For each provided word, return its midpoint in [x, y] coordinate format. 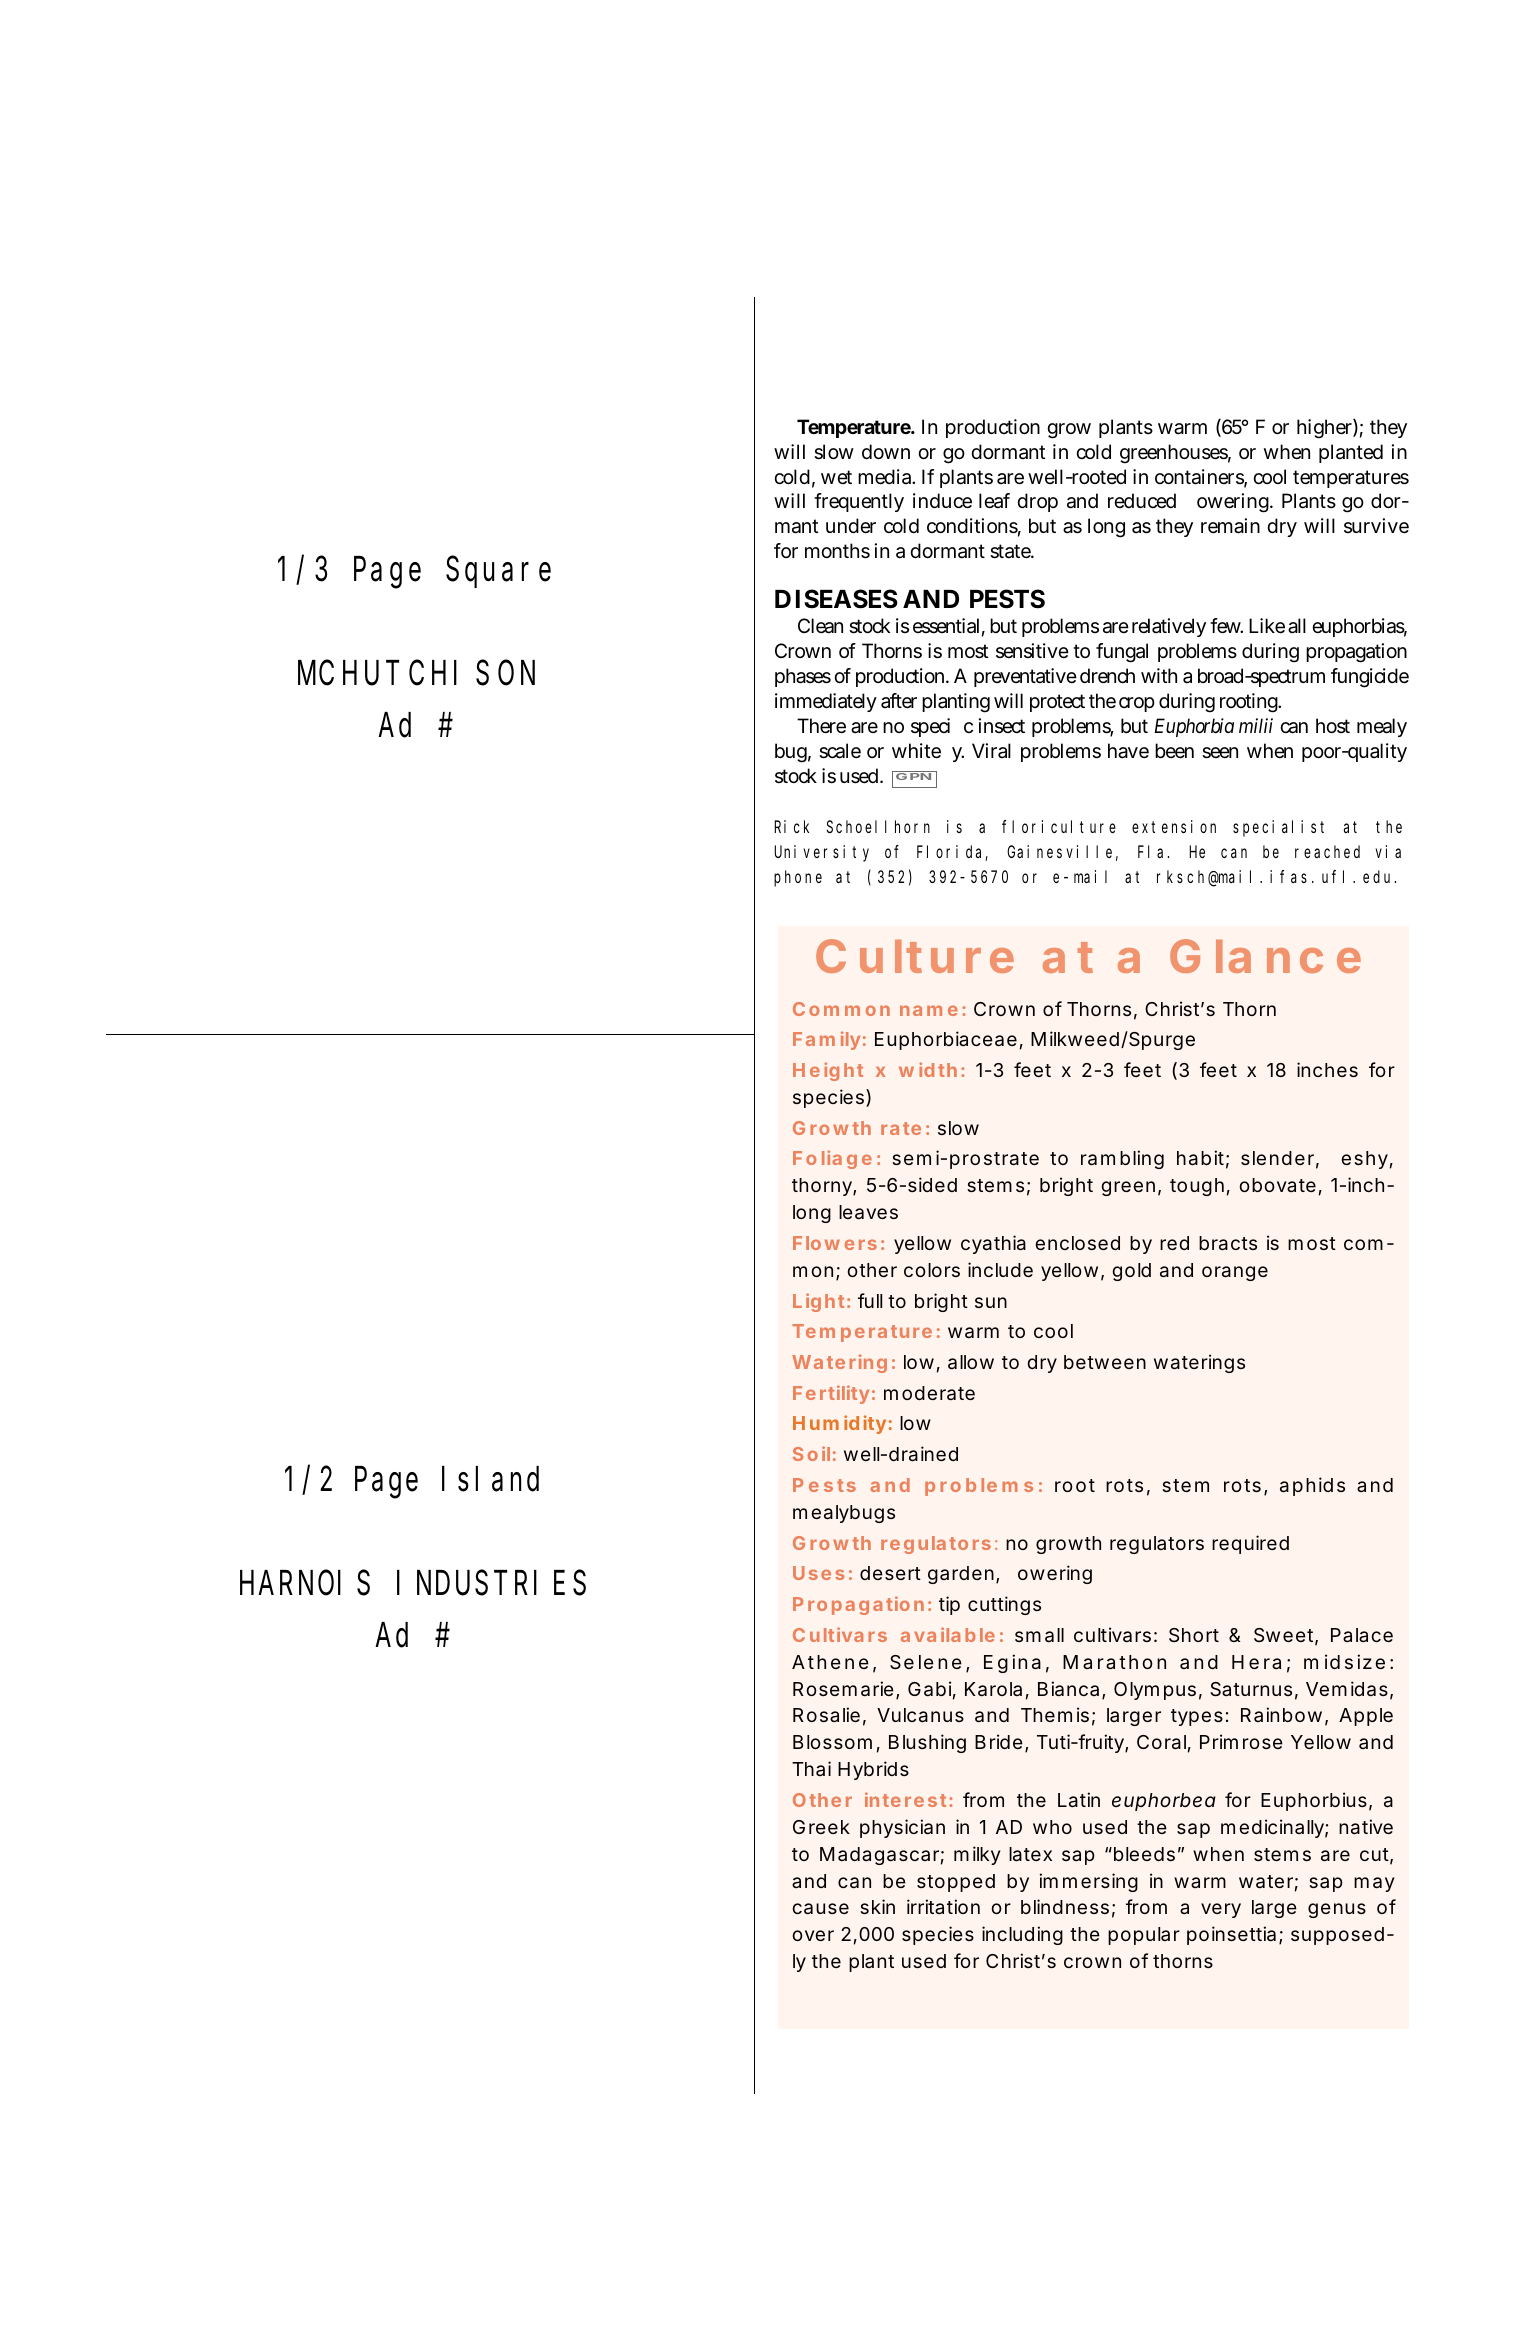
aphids [1312, 1486]
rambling [1122, 1159]
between [1105, 1362]
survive [1376, 526]
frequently [859, 502]
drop [1037, 502]
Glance [1265, 956]
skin [877, 1906]
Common [841, 1009]
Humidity [839, 1424]
